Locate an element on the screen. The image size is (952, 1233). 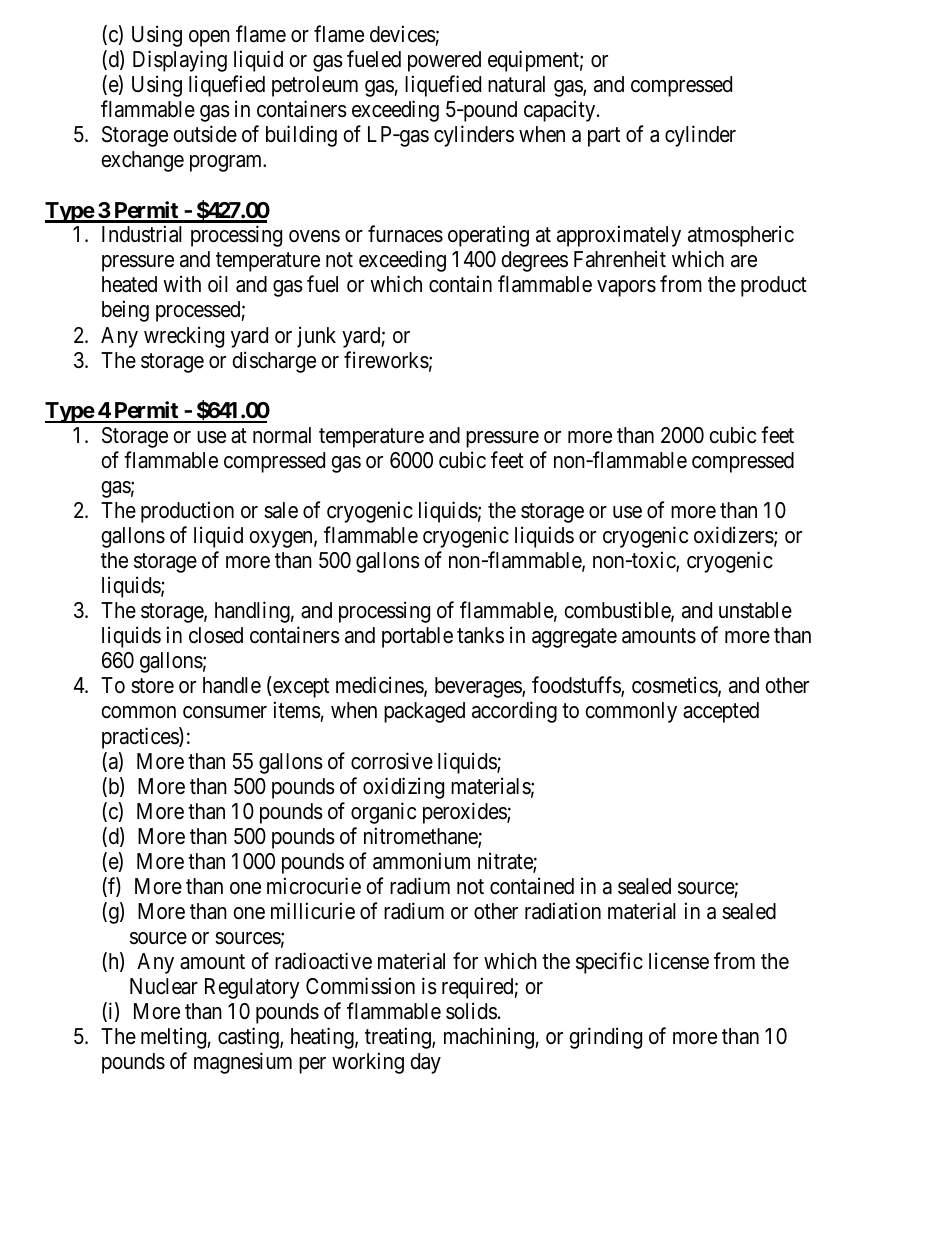
consumer is located at coordinates (225, 712).
